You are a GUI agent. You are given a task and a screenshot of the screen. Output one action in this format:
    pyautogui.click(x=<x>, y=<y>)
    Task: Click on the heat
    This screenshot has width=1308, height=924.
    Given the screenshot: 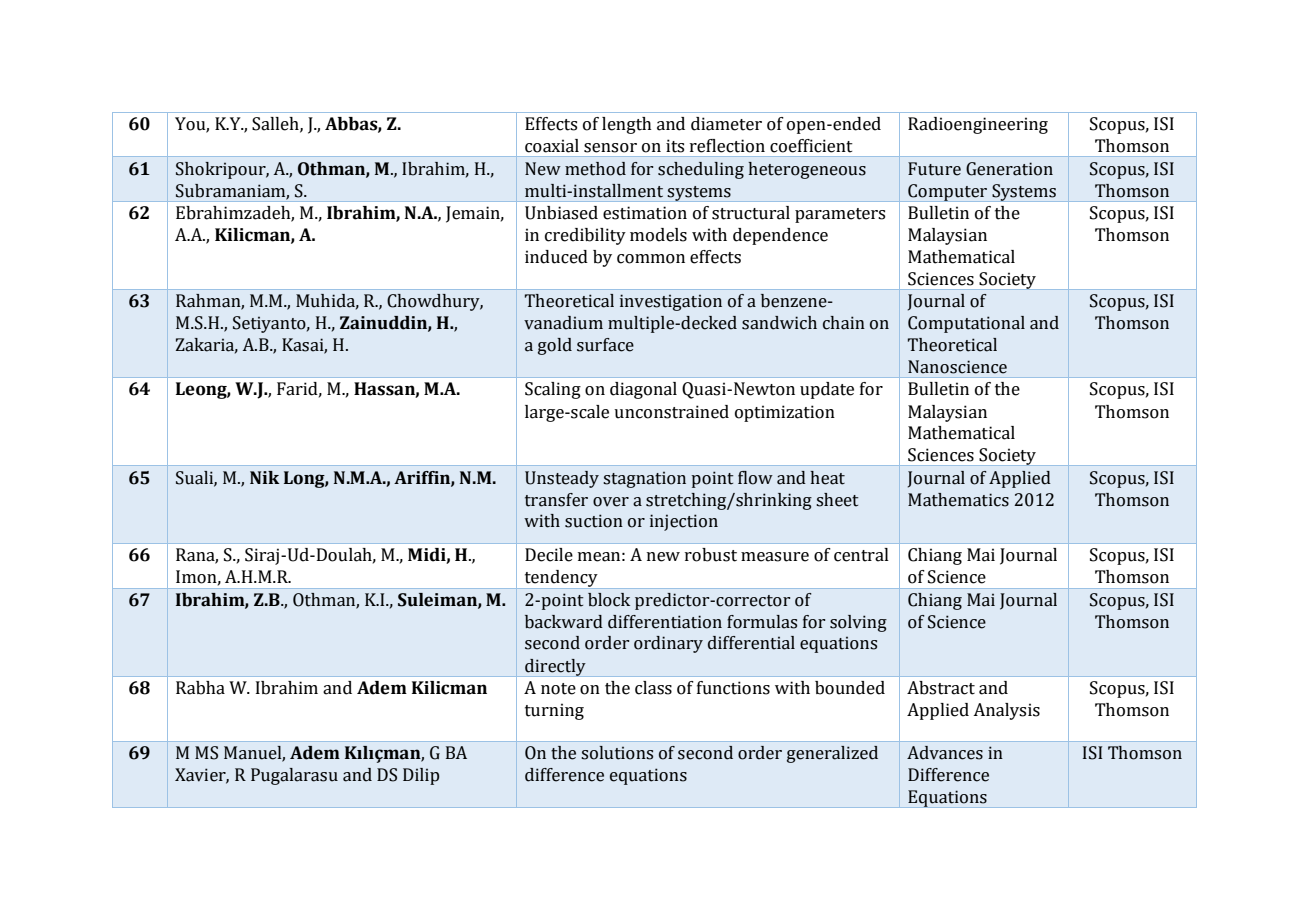 What is the action you would take?
    pyautogui.click(x=827, y=478)
